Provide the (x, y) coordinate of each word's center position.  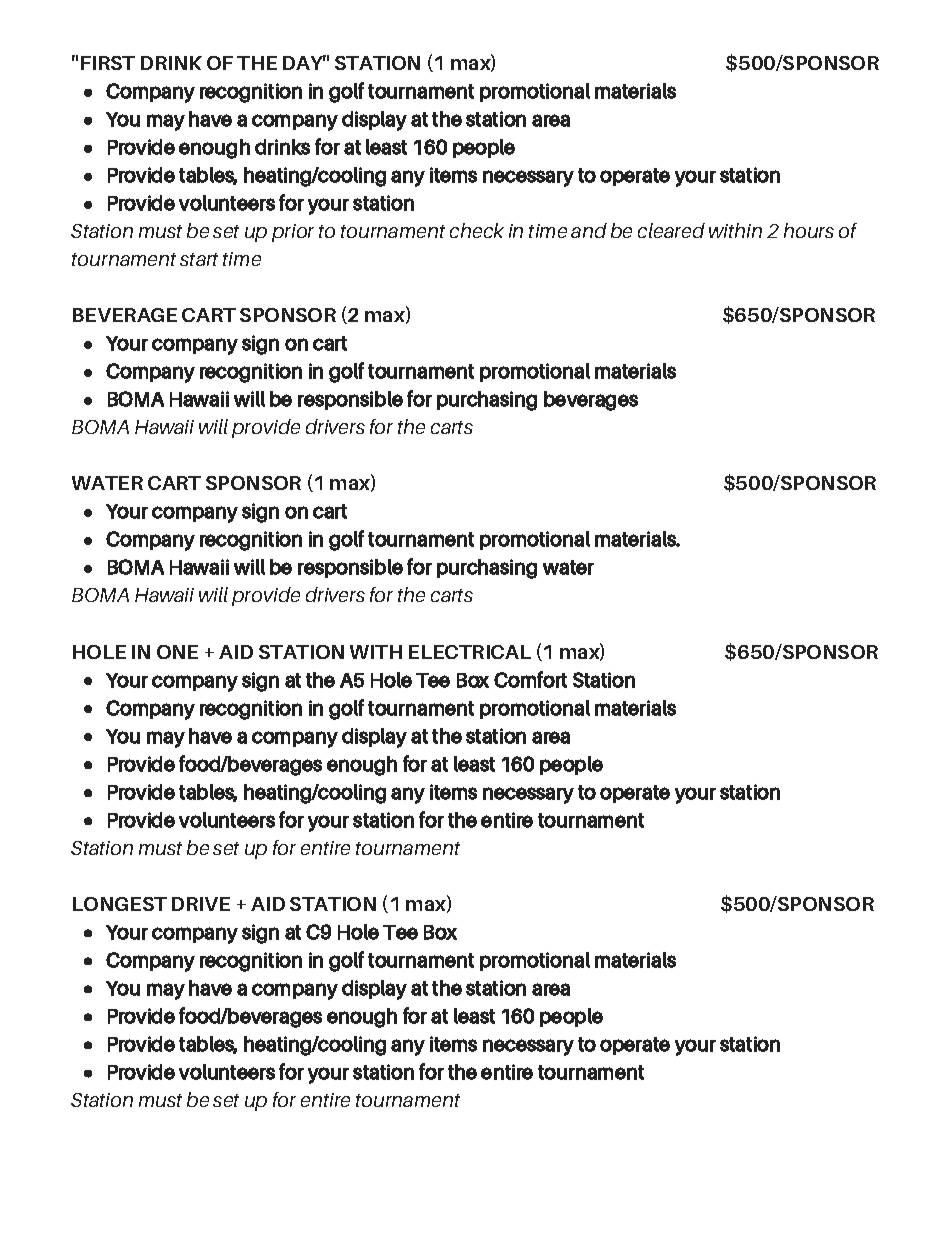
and (589, 230)
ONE (177, 652)
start (199, 259)
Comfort (530, 679)
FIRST (108, 63)
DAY (304, 62)
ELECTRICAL (470, 652)
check (477, 230)
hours (809, 230)
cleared (671, 230)
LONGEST (120, 904)
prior (293, 233)
